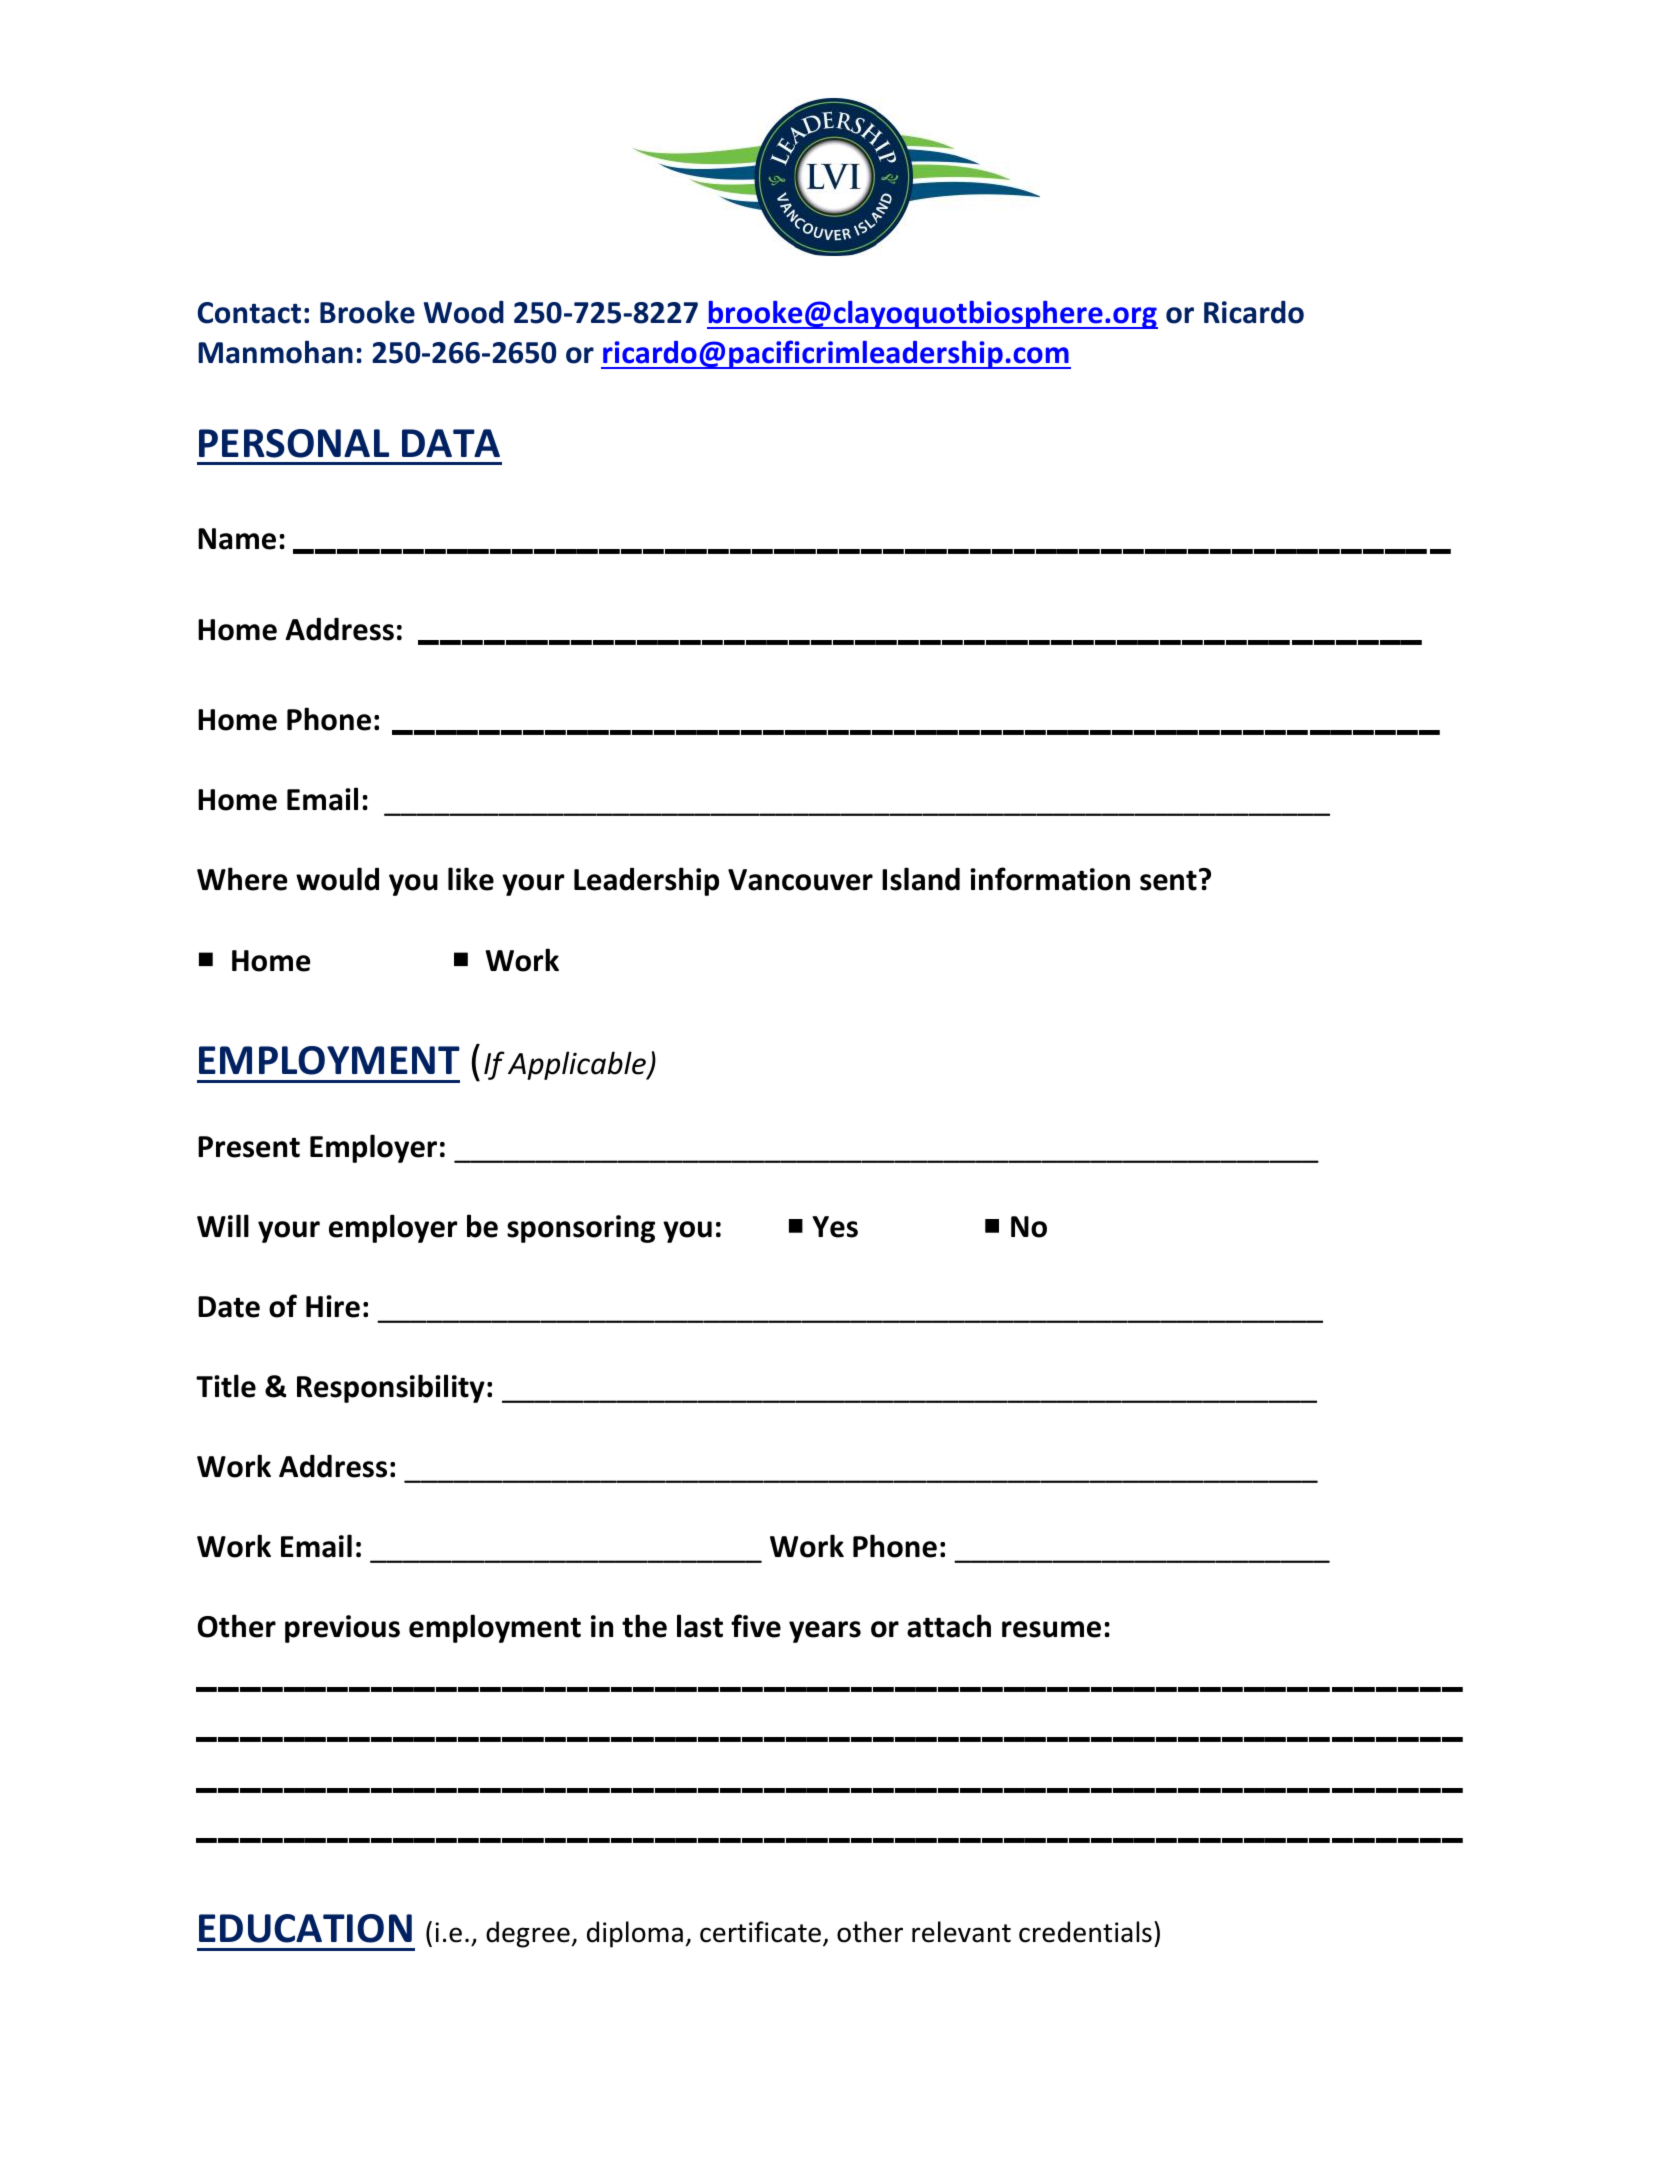  I want to click on Yes, so click(835, 1227).
